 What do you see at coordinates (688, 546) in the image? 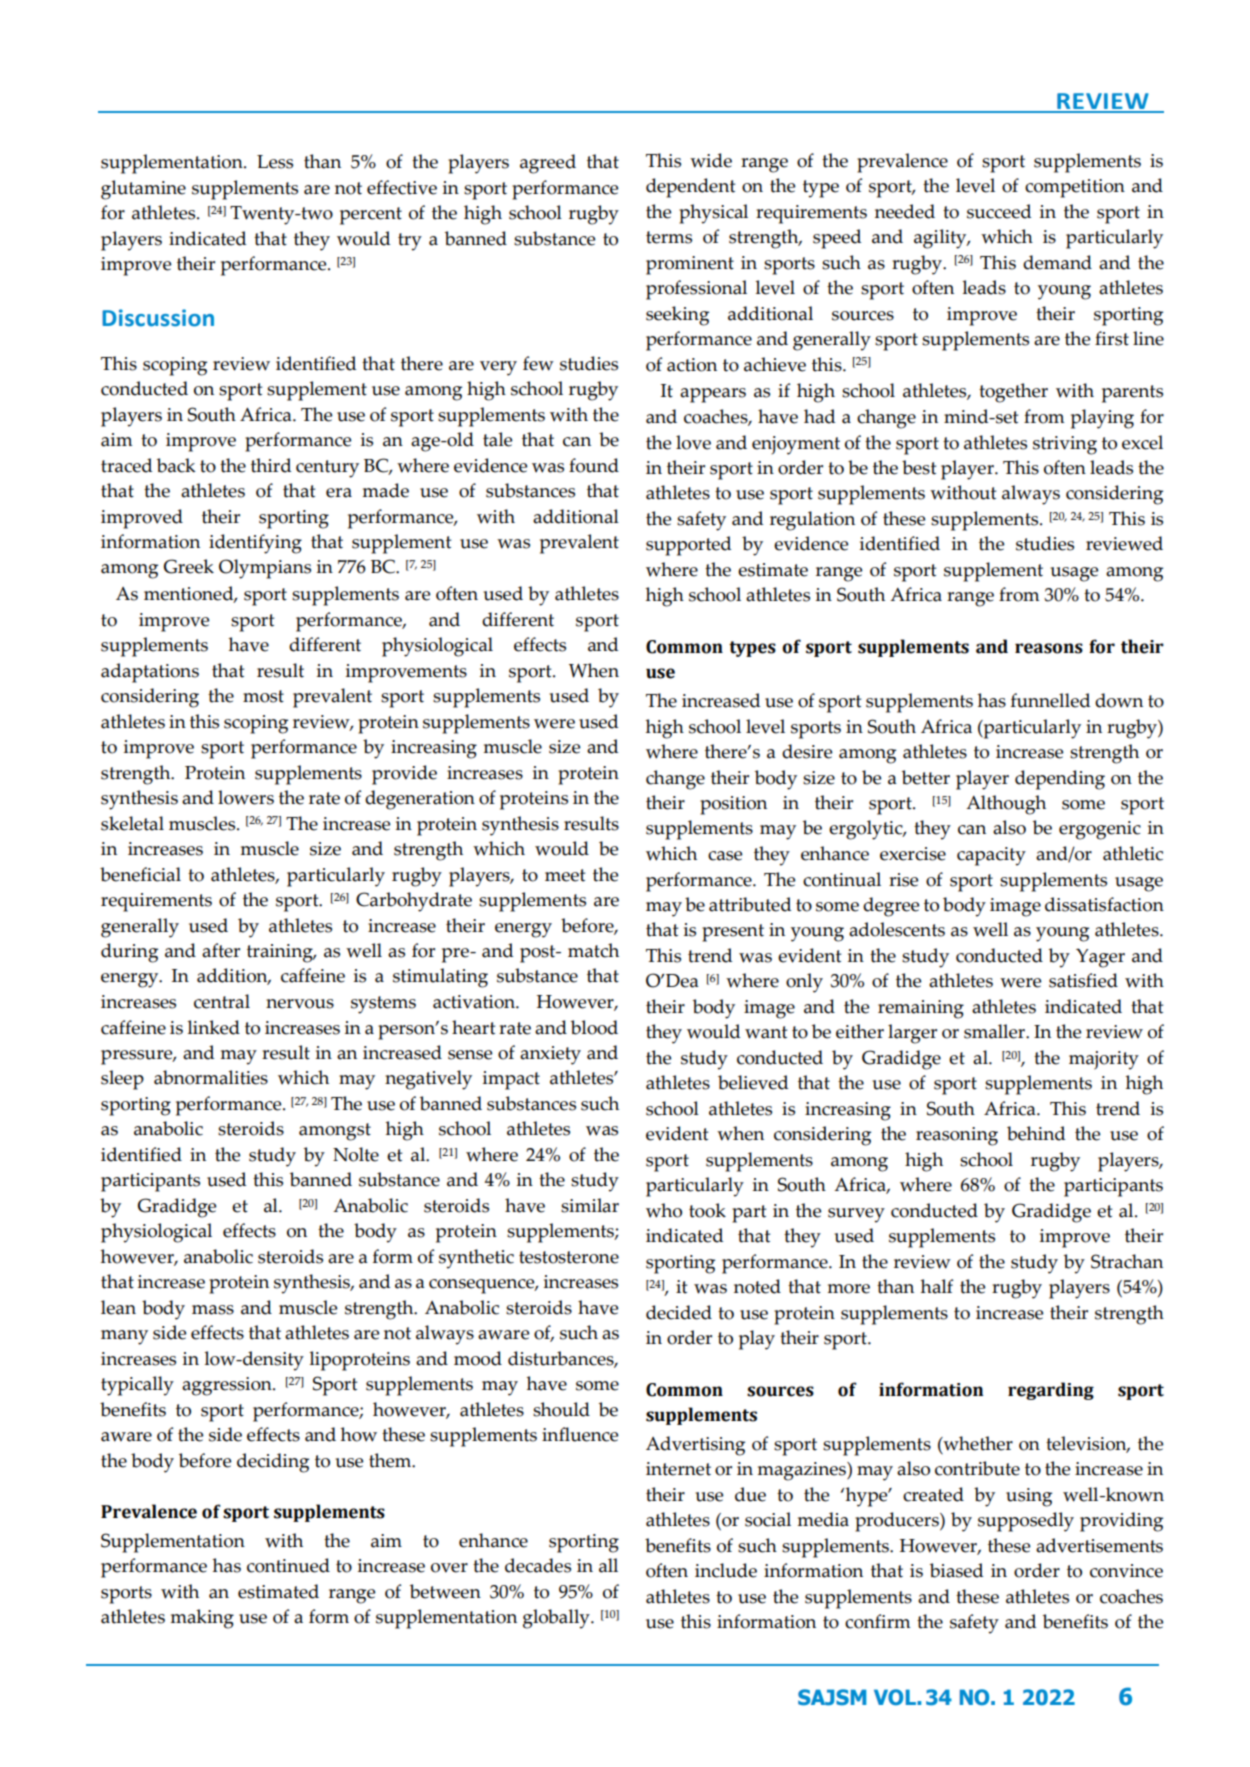
I see `supported` at bounding box center [688, 546].
